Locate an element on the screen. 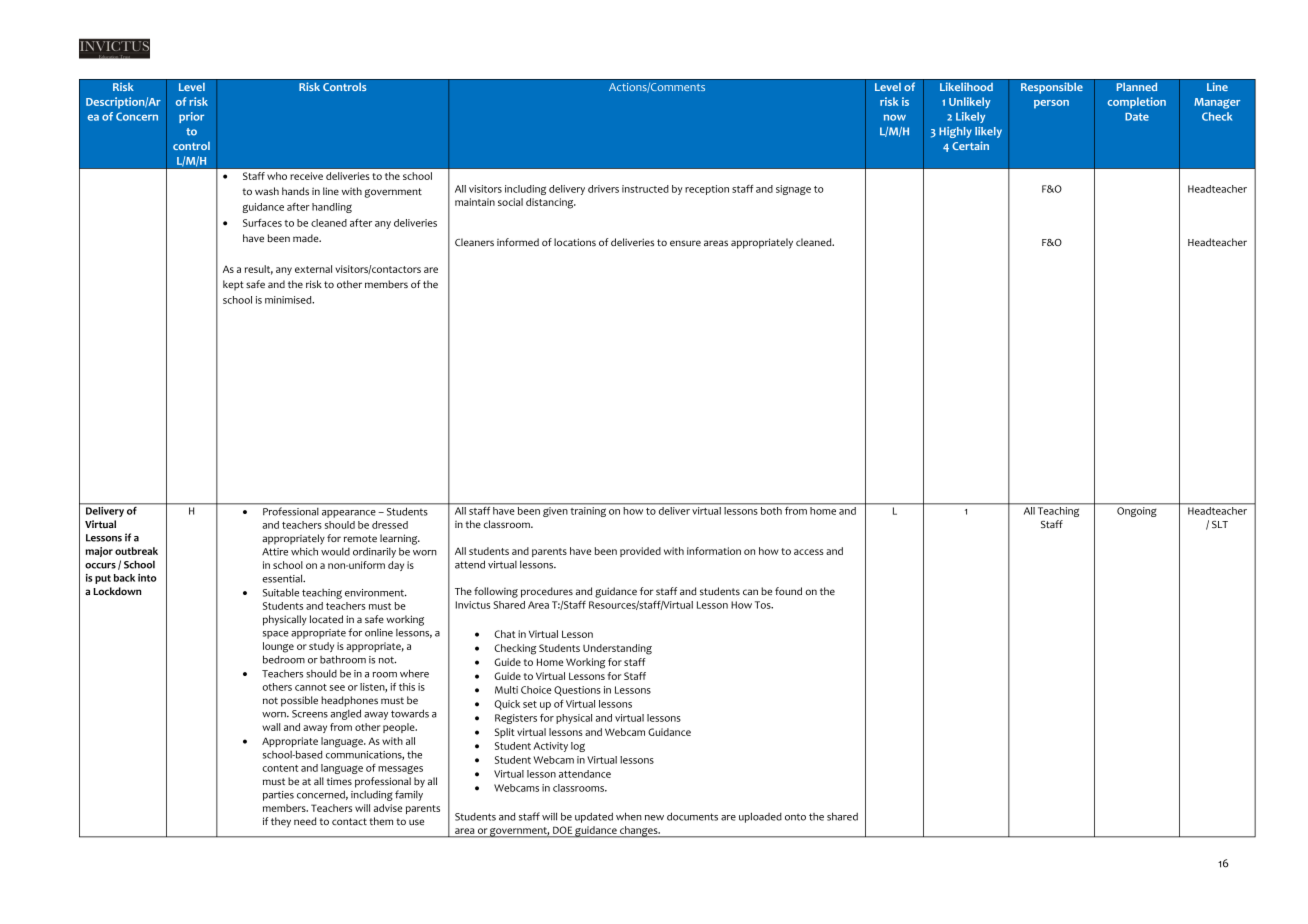  found is located at coordinates (788, 591).
